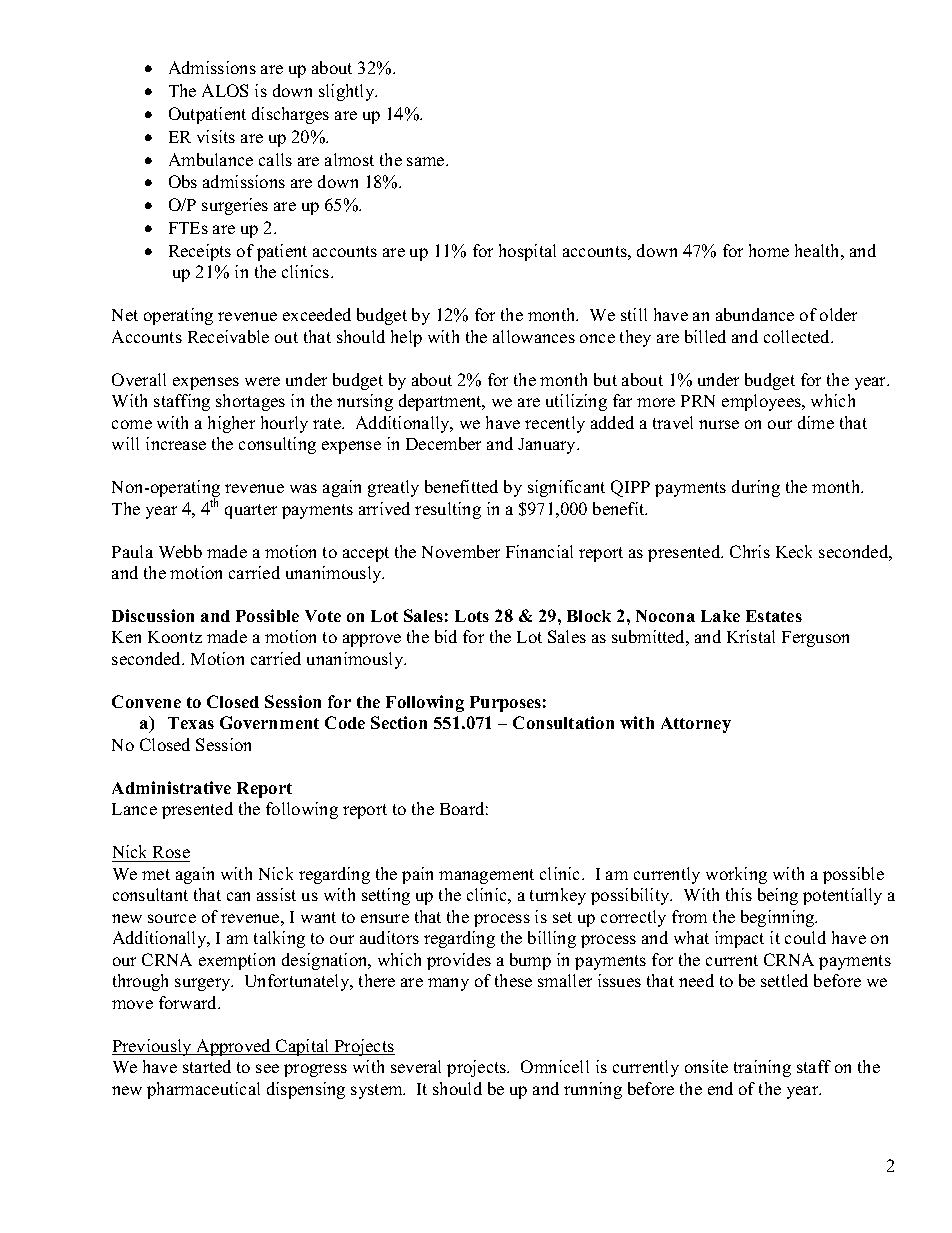 This screenshot has height=1233, width=952. I want to click on visits, so click(216, 136).
